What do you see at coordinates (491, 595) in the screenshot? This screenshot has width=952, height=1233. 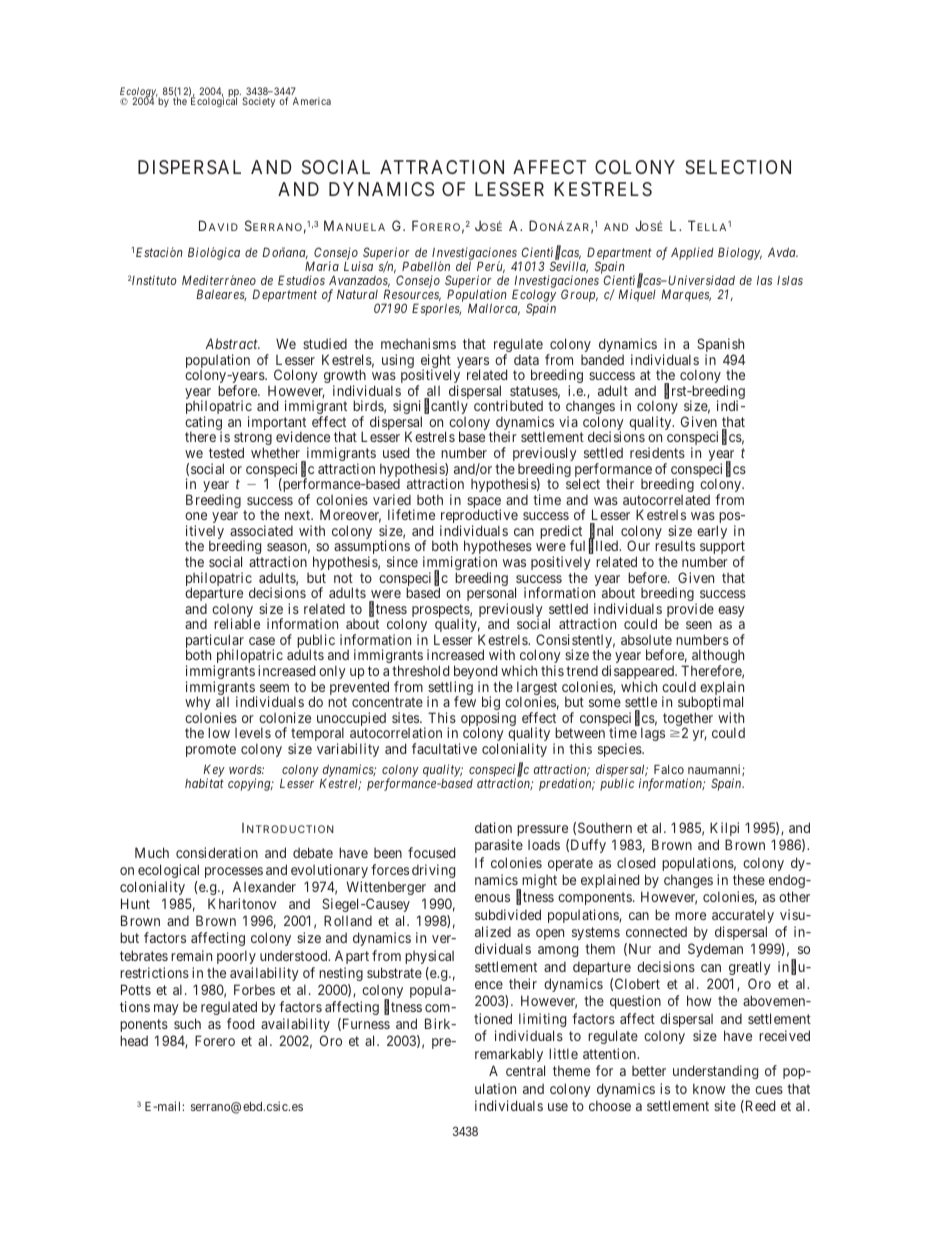 I see `personal` at bounding box center [491, 595].
